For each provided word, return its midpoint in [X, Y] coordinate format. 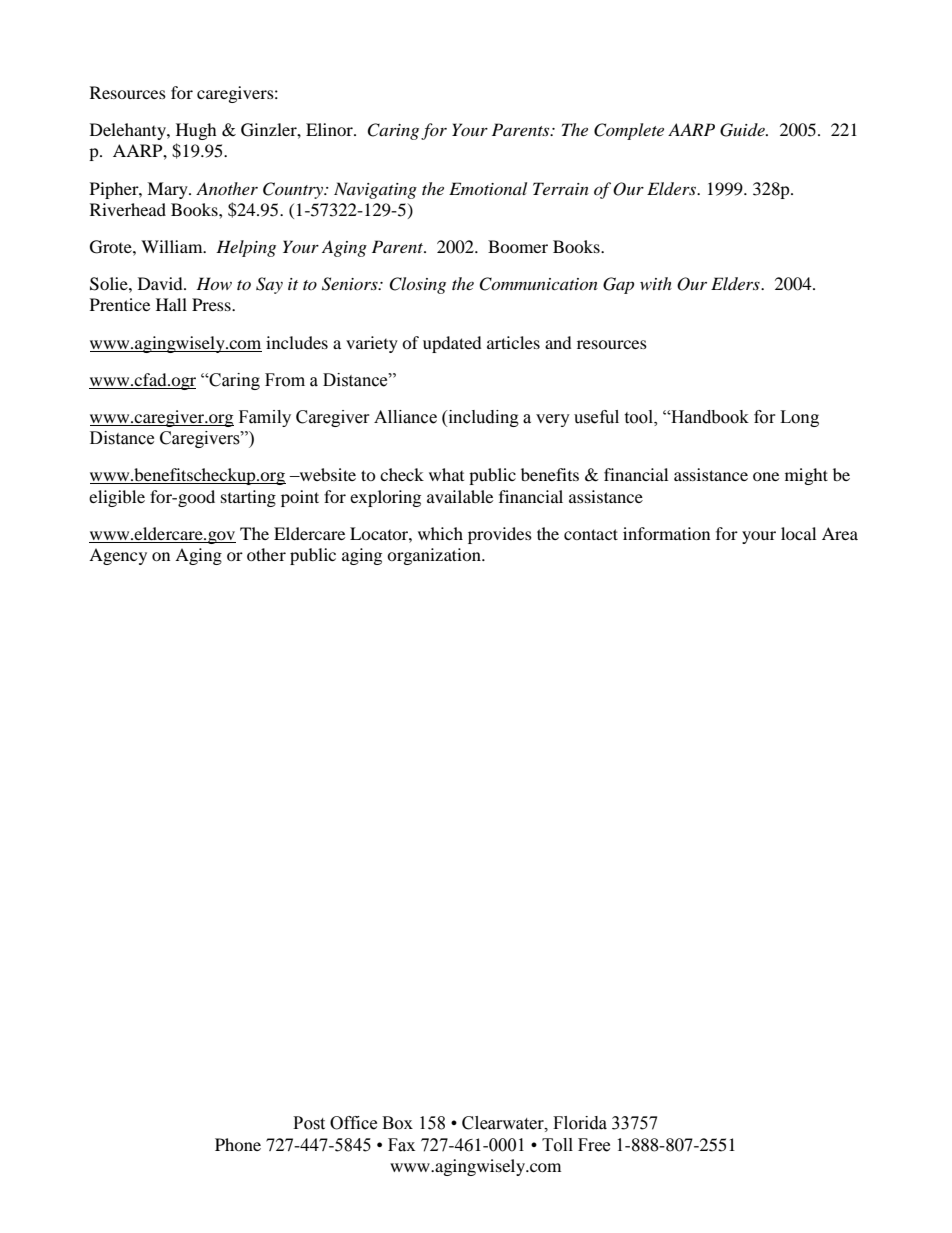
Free [594, 1145]
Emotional [488, 188]
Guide [743, 130]
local [798, 533]
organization [435, 556]
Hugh [196, 131]
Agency [118, 556]
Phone [238, 1144]
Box [397, 1123]
